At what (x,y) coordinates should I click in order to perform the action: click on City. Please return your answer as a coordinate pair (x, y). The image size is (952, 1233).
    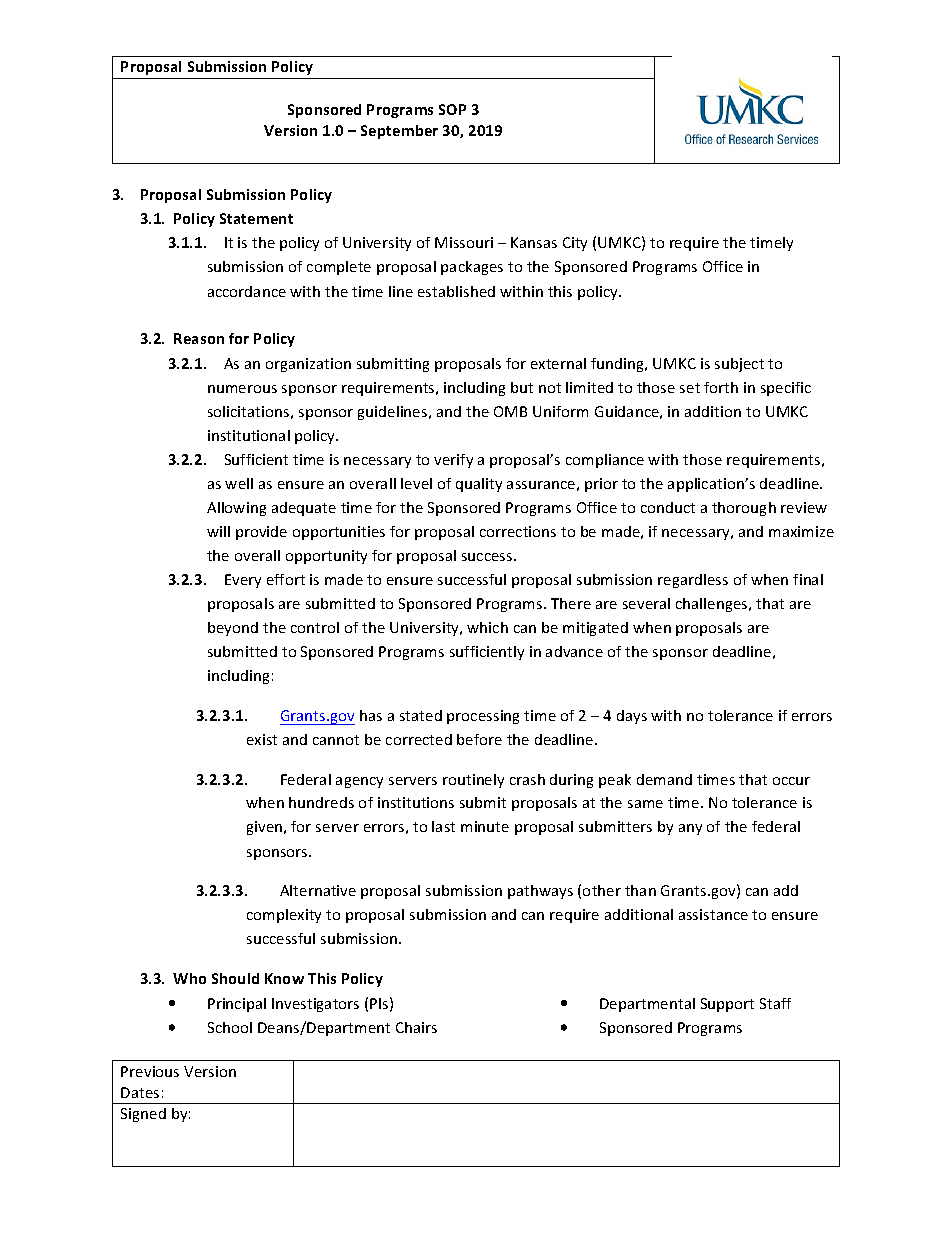
    Looking at the image, I should click on (575, 244).
